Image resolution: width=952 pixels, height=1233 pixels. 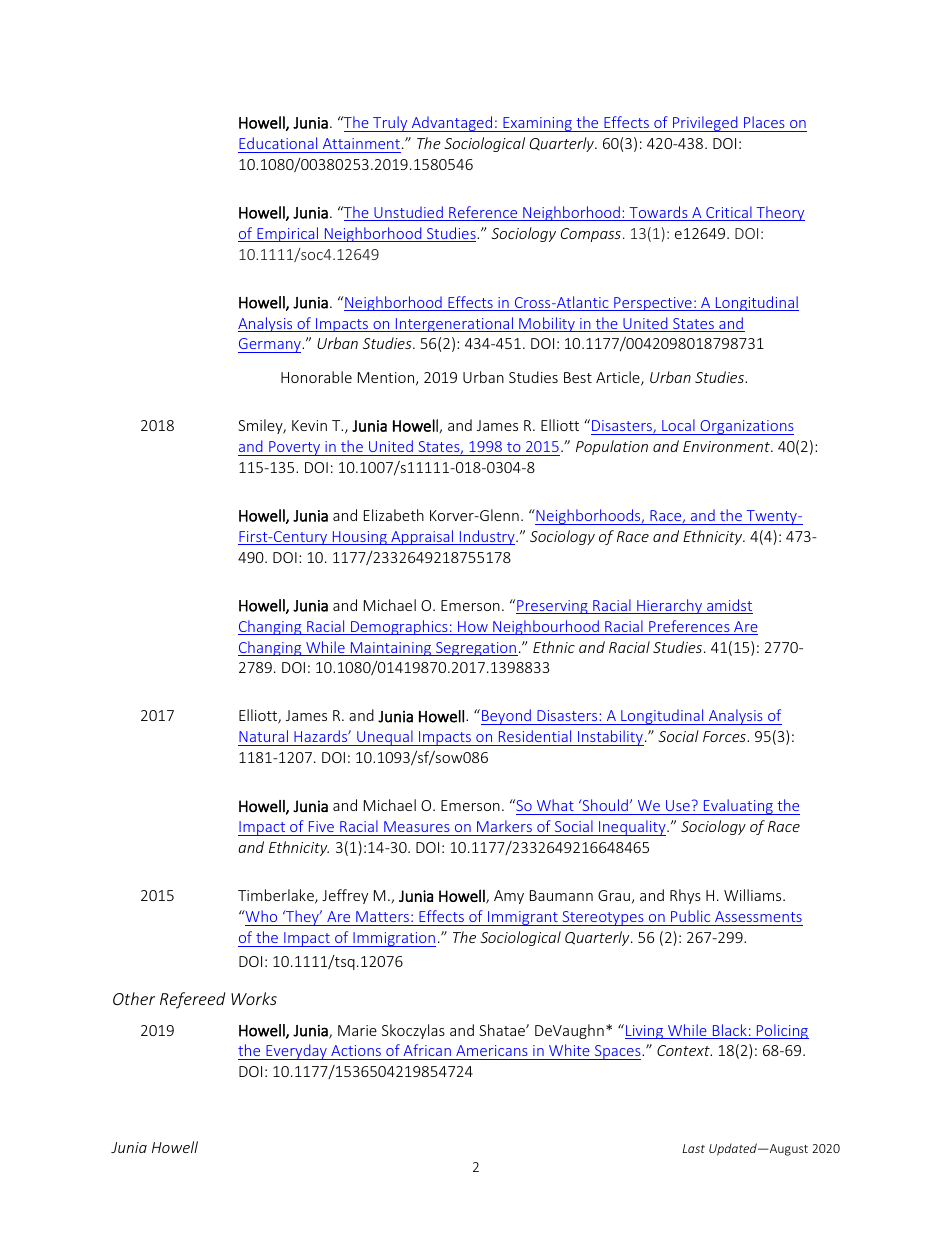 I want to click on Educational, so click(x=278, y=143).
